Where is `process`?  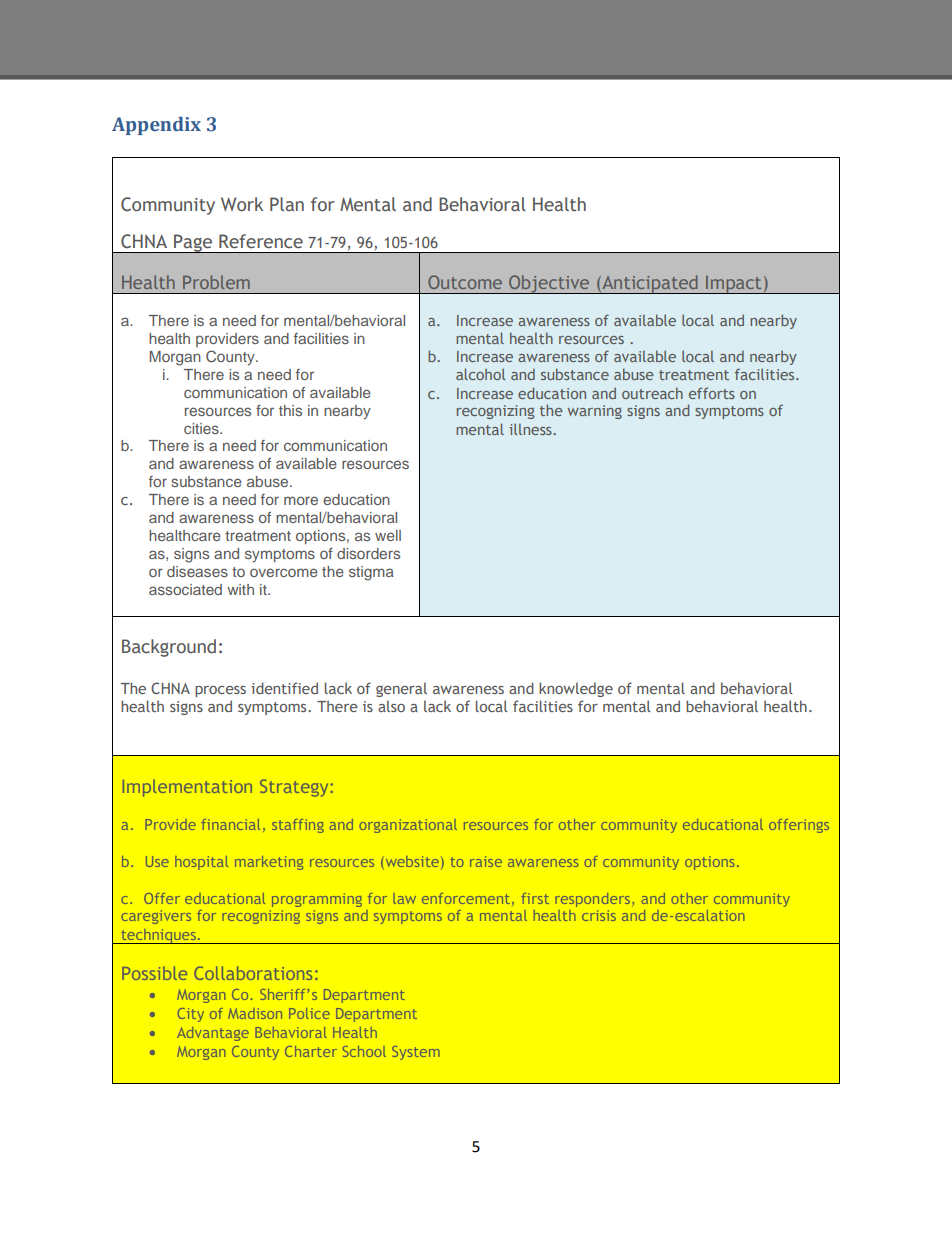 process is located at coordinates (220, 691).
